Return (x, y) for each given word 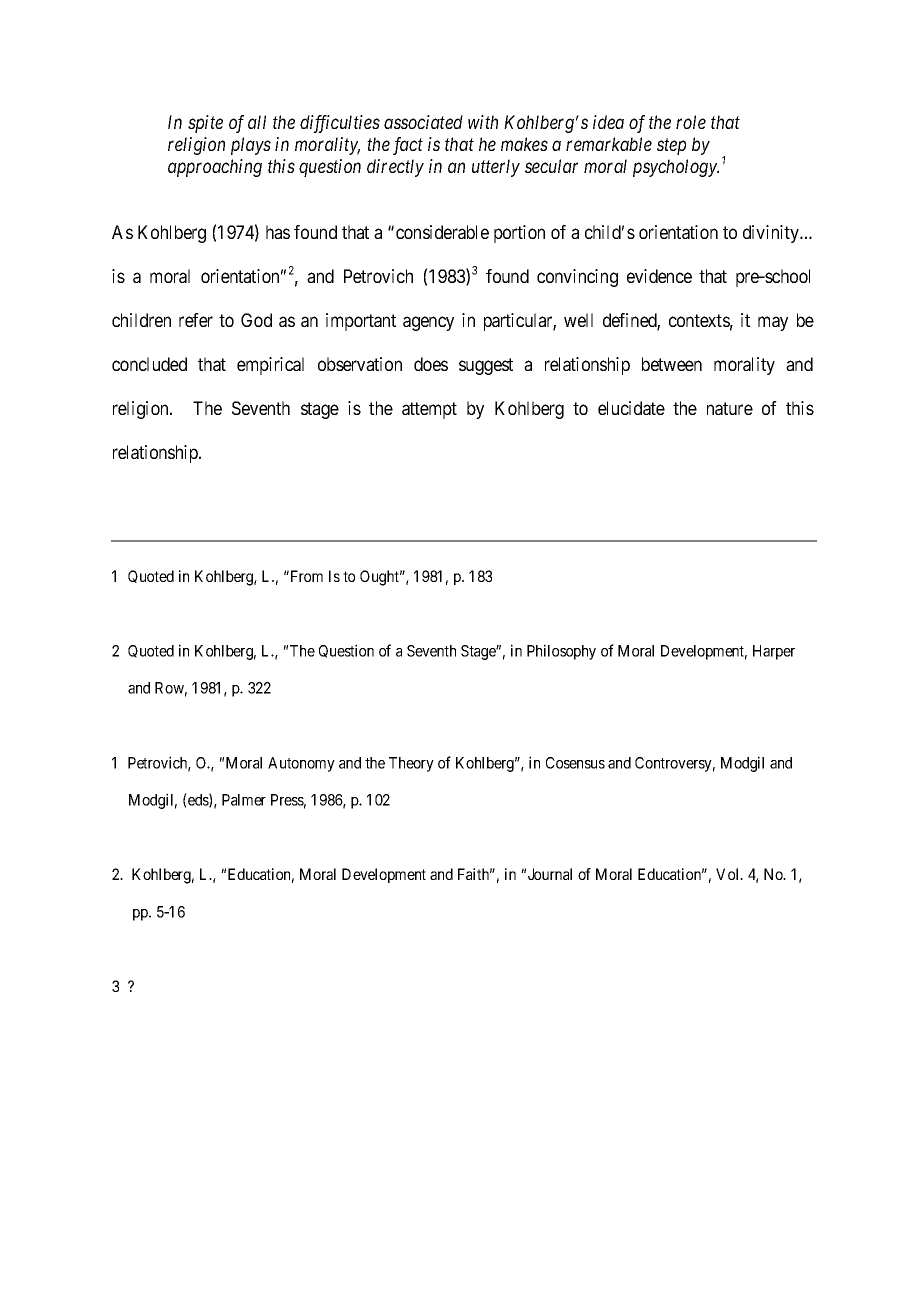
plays (251, 146)
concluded (149, 364)
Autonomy (301, 764)
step (671, 147)
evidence (659, 276)
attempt (429, 410)
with (483, 122)
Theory (411, 764)
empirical (270, 366)
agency (428, 323)
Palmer (244, 800)
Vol (729, 874)
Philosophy (561, 652)
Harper (774, 652)
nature (730, 408)
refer (196, 320)
